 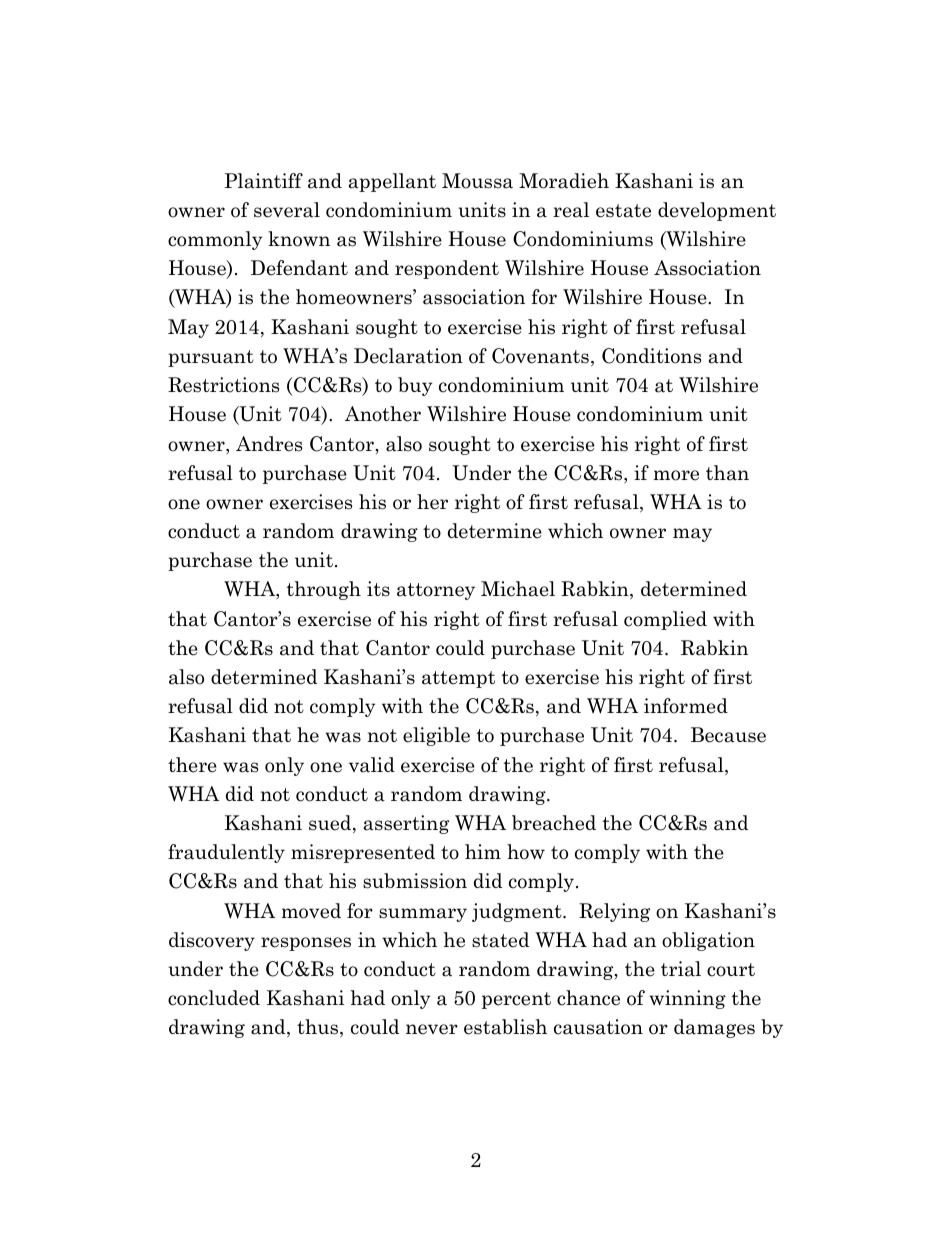 I want to click on attorney, so click(x=436, y=591).
